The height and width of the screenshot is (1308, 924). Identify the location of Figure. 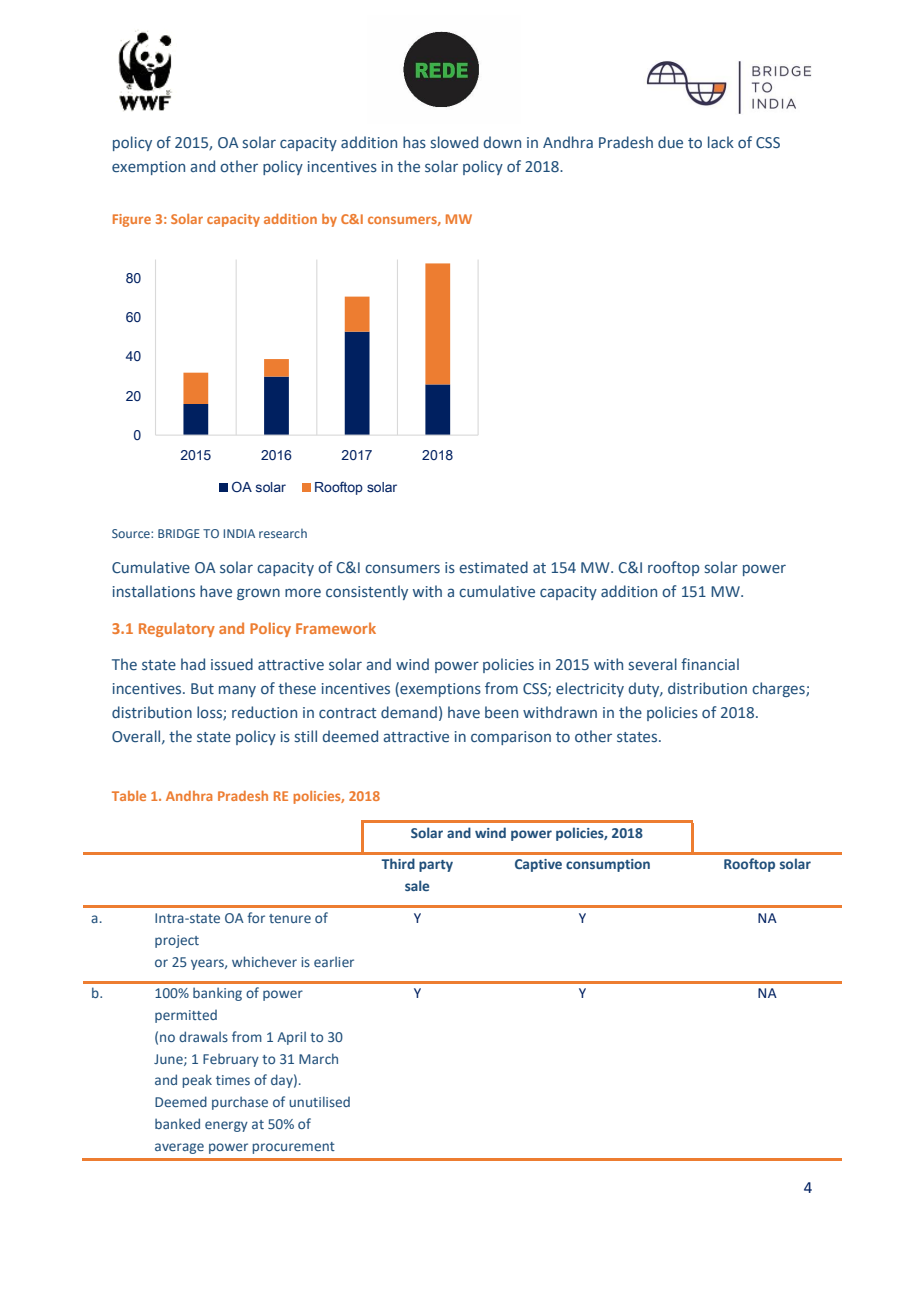
(132, 220).
